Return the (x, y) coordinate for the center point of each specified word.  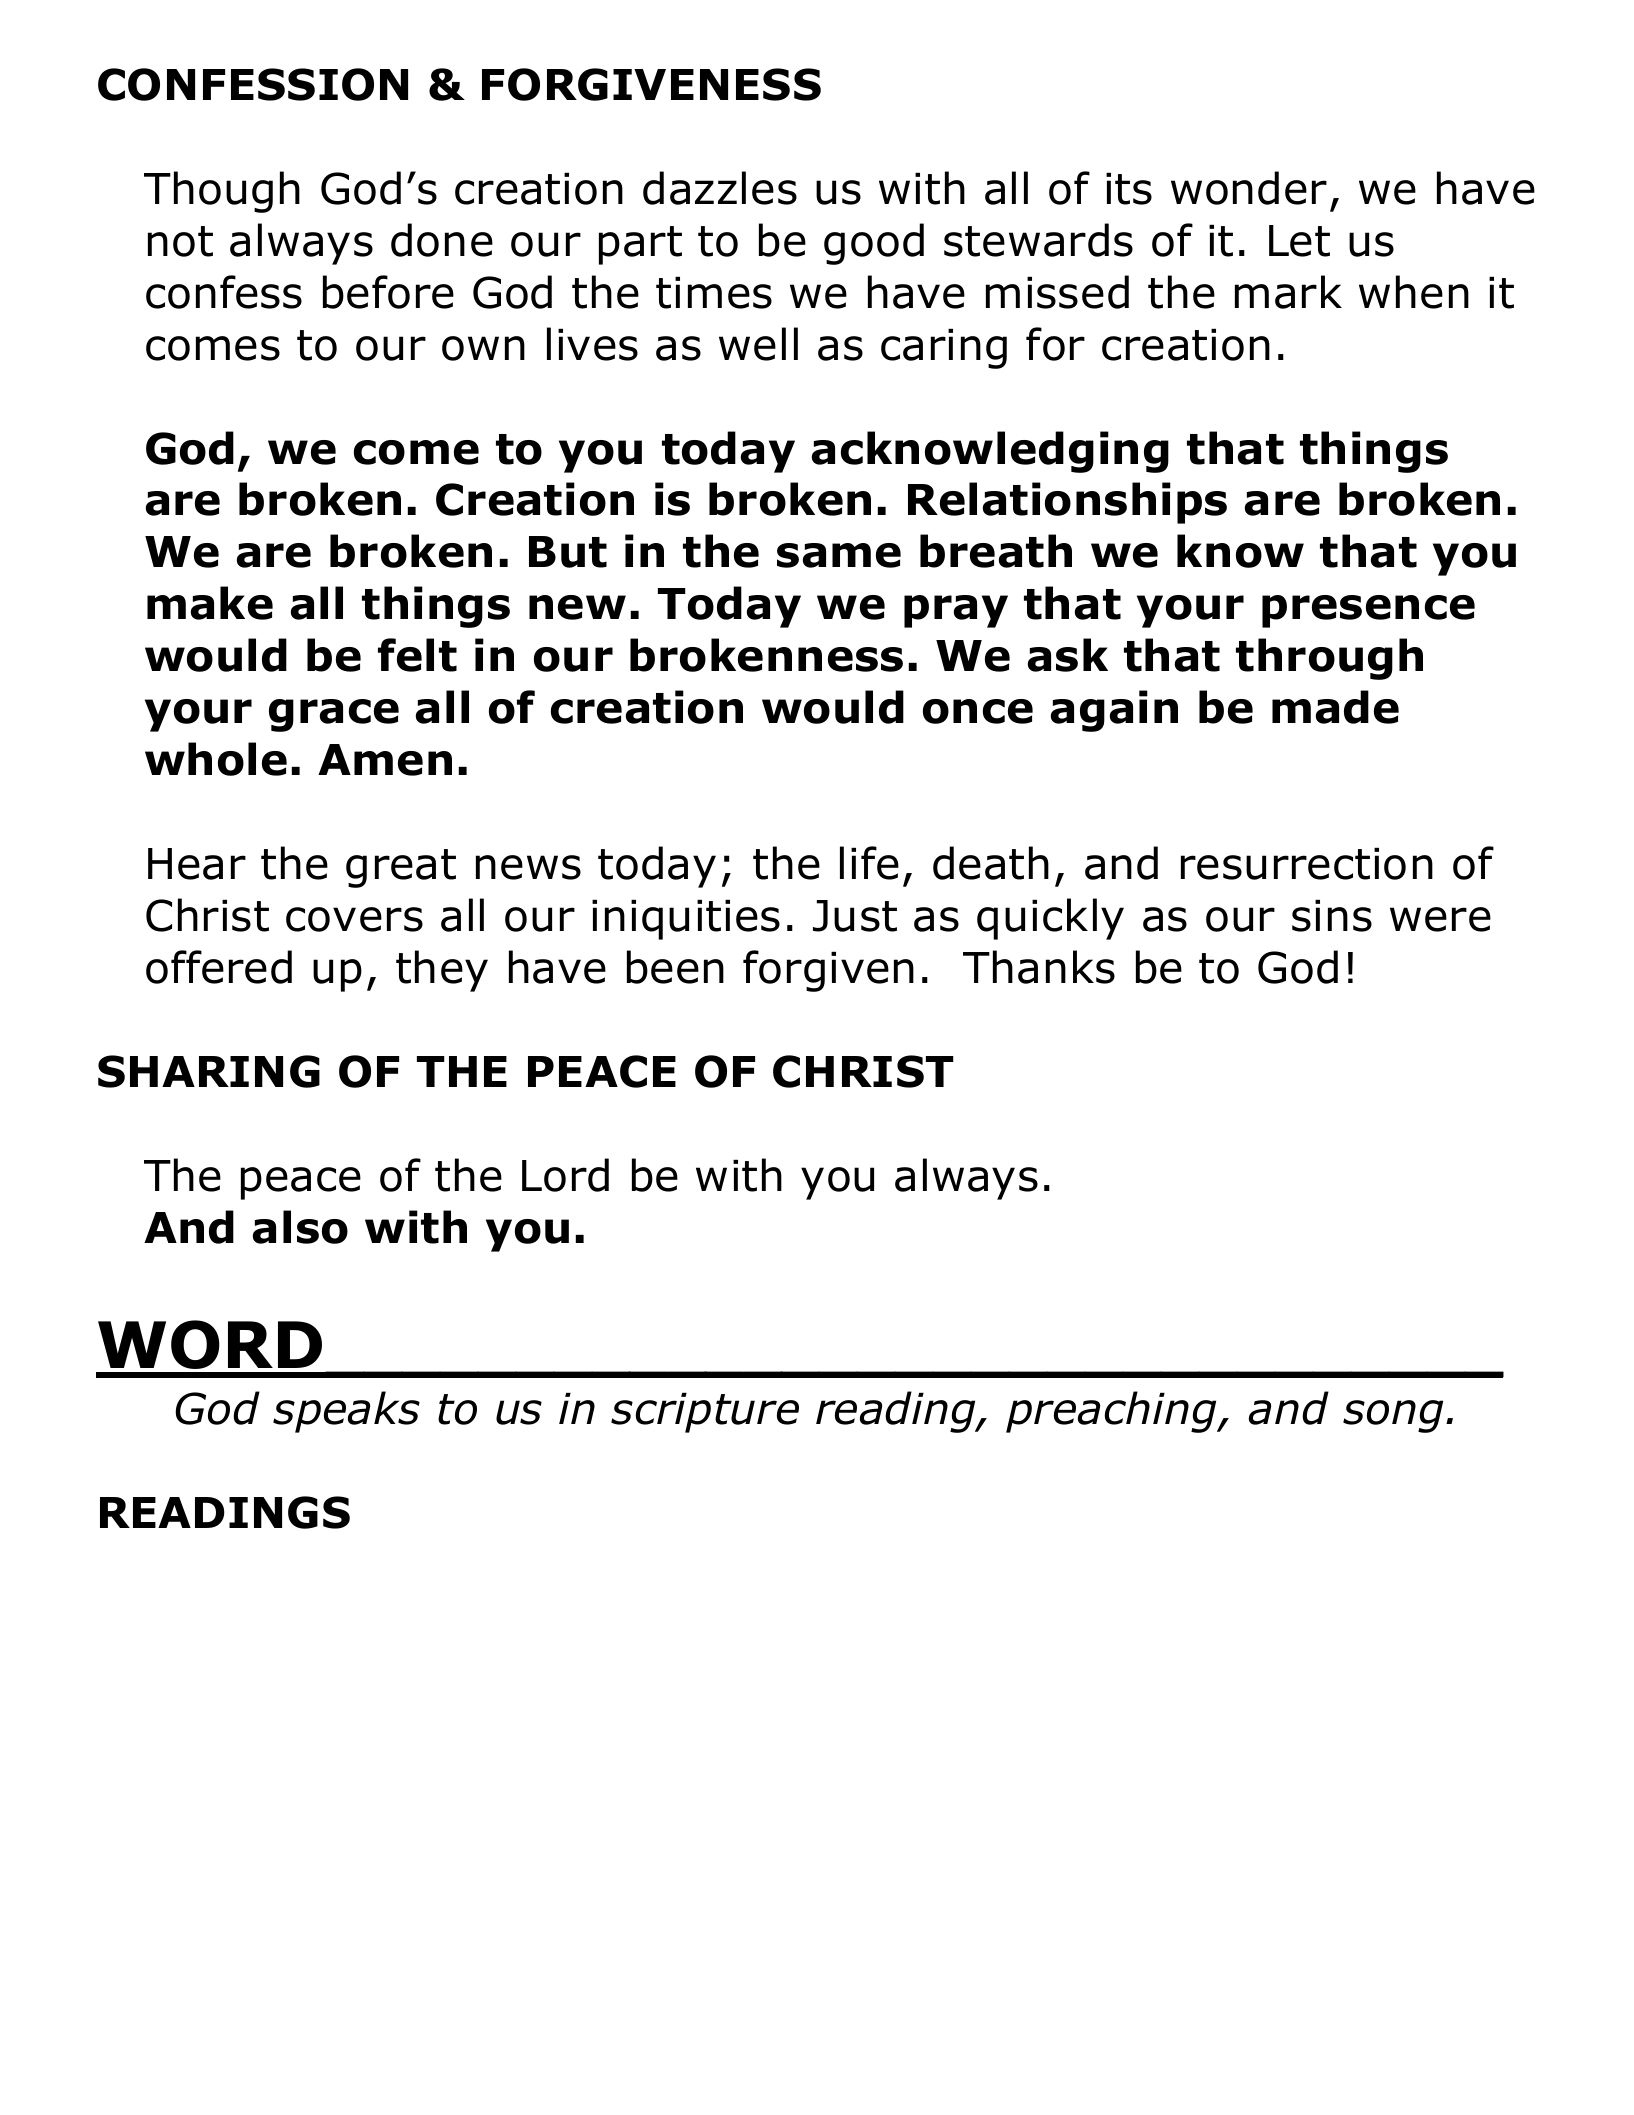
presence (1368, 611)
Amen (385, 760)
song (1393, 1416)
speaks (346, 1412)
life (869, 863)
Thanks (1039, 967)
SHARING (209, 1071)
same (839, 555)
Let (1299, 241)
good (874, 244)
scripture (705, 1413)
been (675, 967)
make (210, 603)
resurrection (1307, 864)
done (442, 240)
